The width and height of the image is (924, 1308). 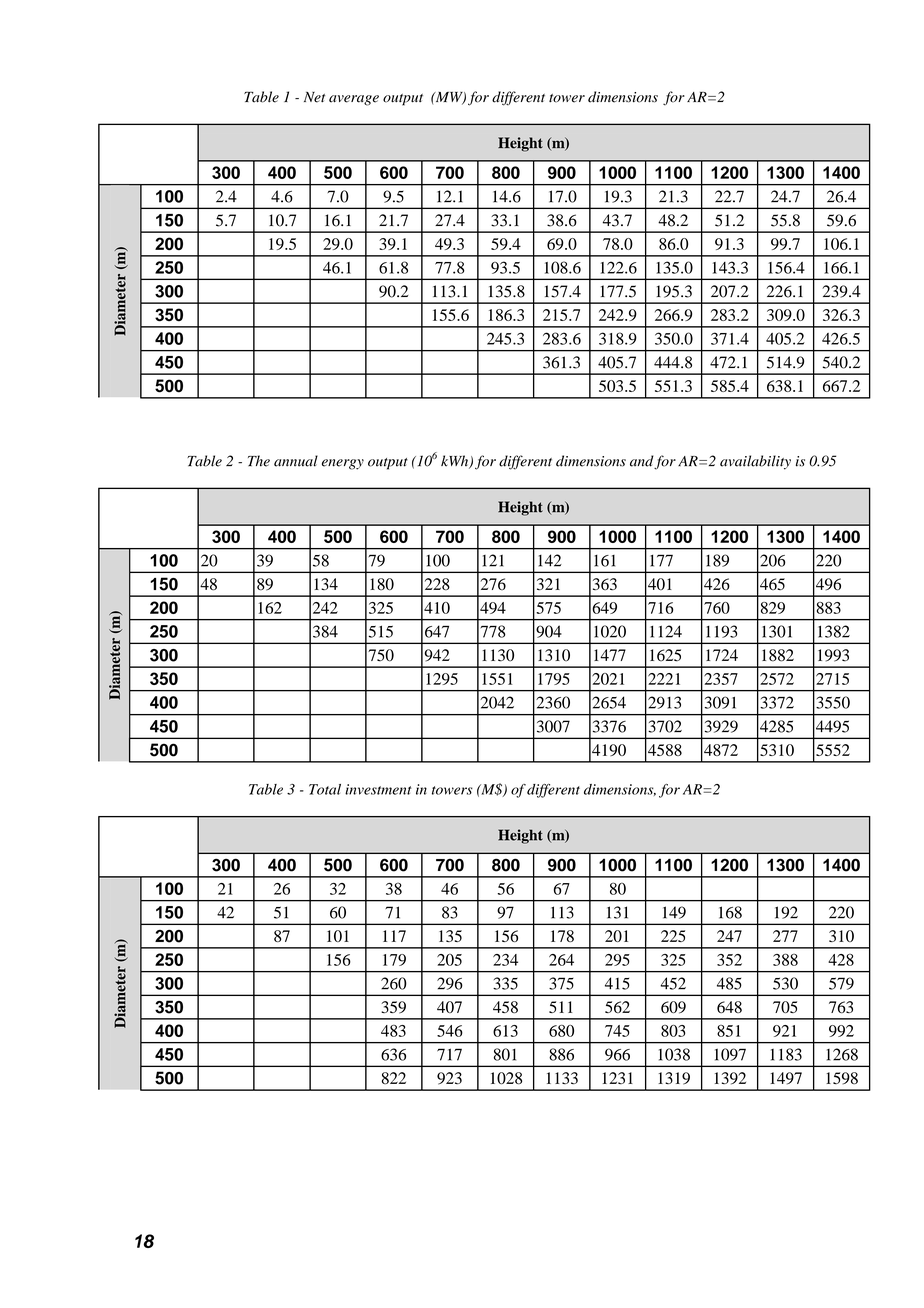 I want to click on Total, so click(x=325, y=789).
